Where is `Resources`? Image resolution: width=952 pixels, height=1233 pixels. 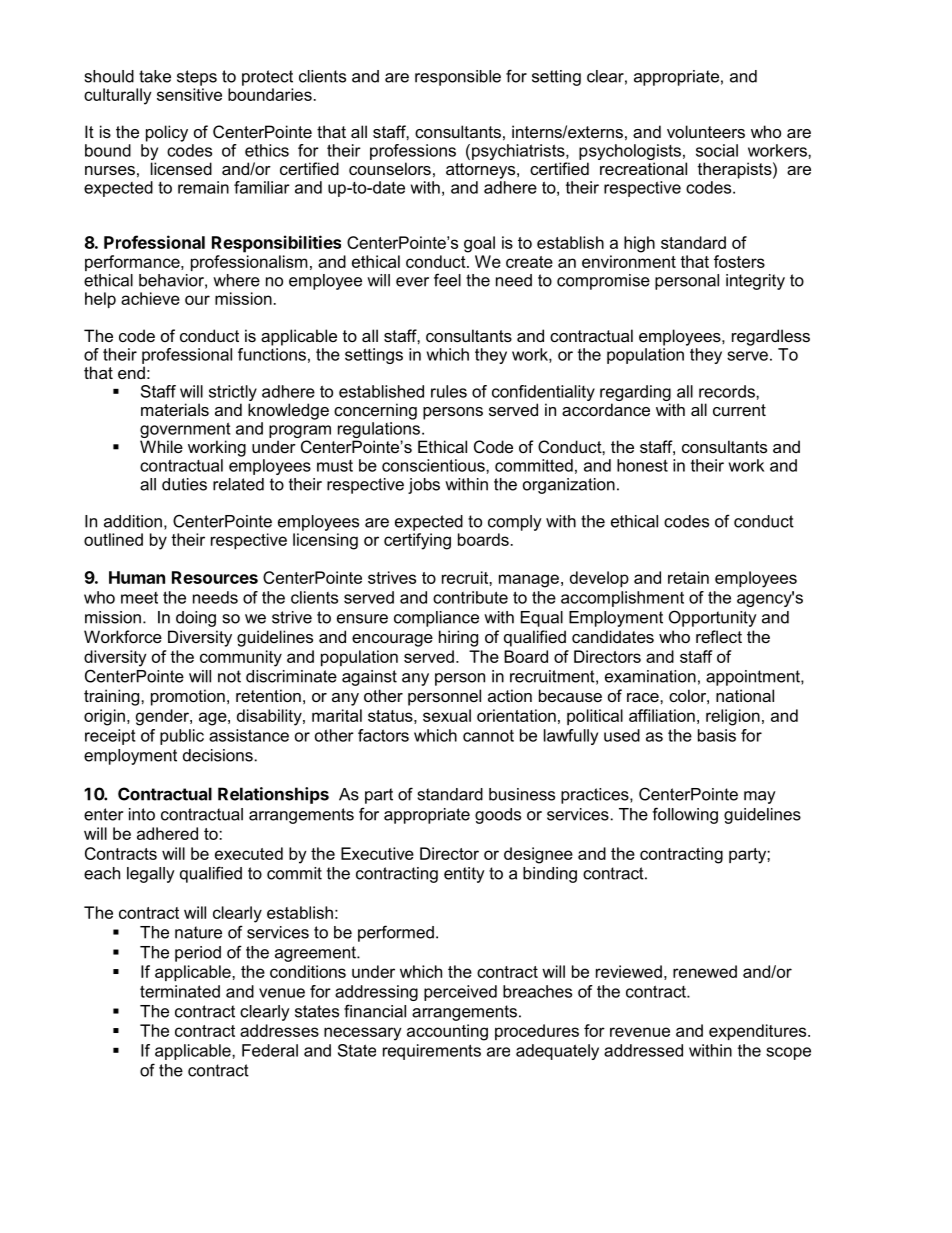
Resources is located at coordinates (215, 577).
